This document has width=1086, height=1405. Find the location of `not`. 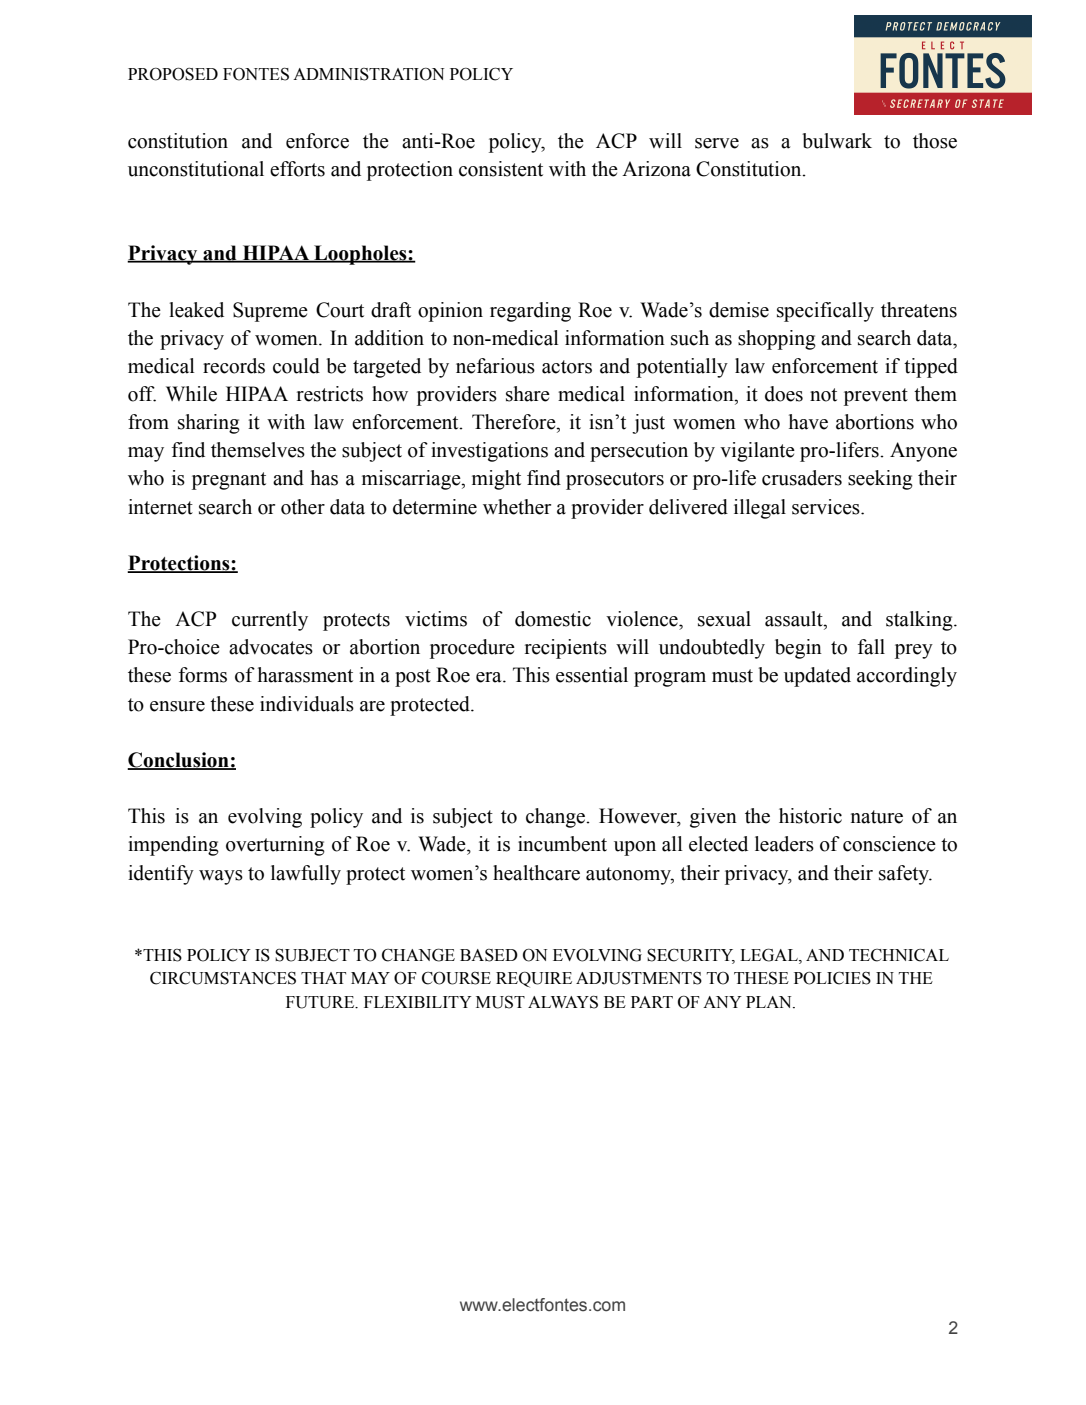

not is located at coordinates (823, 395).
